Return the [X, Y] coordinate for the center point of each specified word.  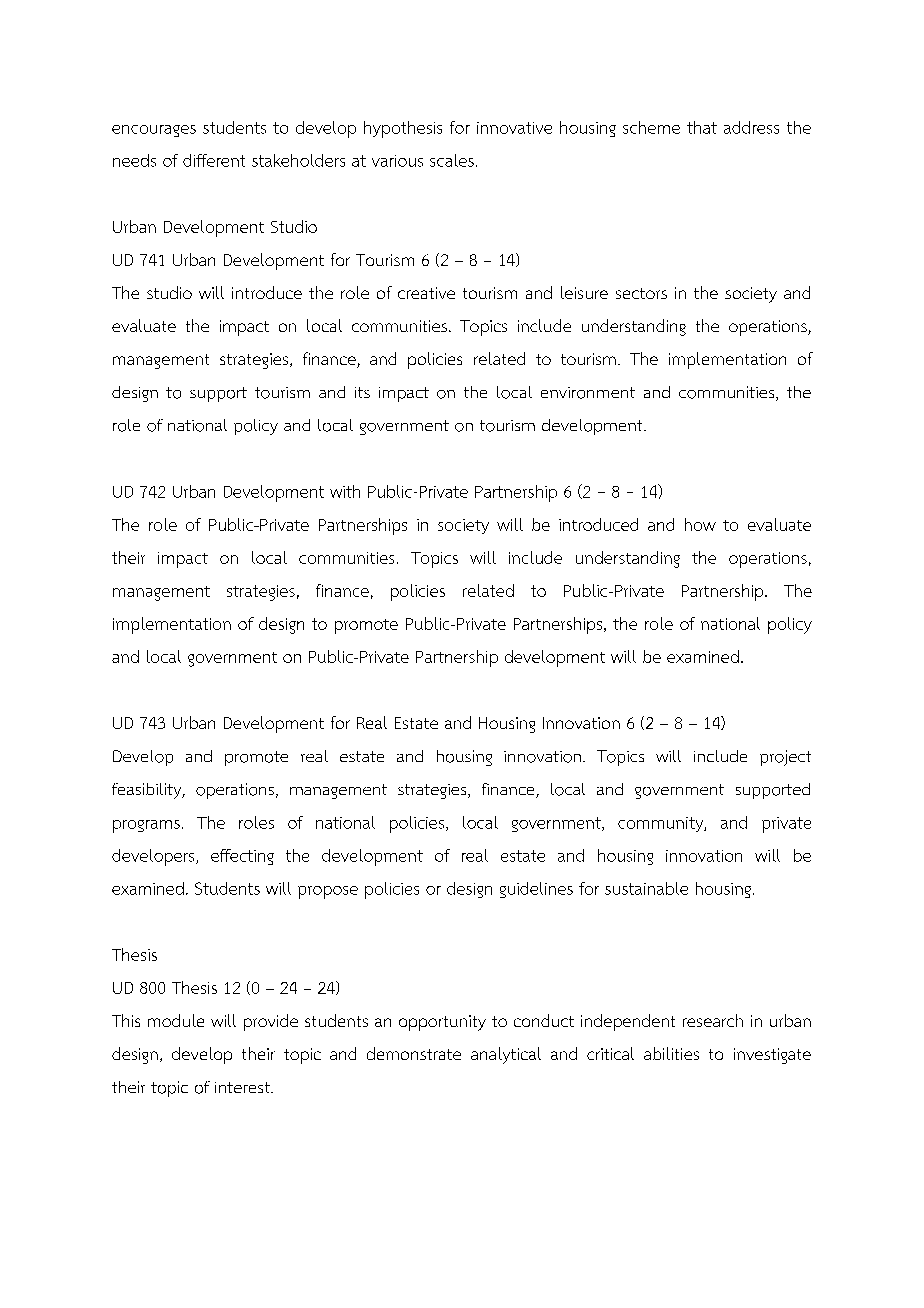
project [785, 758]
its [362, 392]
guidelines [536, 890]
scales [452, 160]
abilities [671, 1053]
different [214, 160]
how [700, 524]
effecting [242, 857]
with [345, 491]
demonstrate [414, 1053]
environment [588, 393]
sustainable [646, 888]
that [702, 127]
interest [243, 1087]
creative [426, 293]
